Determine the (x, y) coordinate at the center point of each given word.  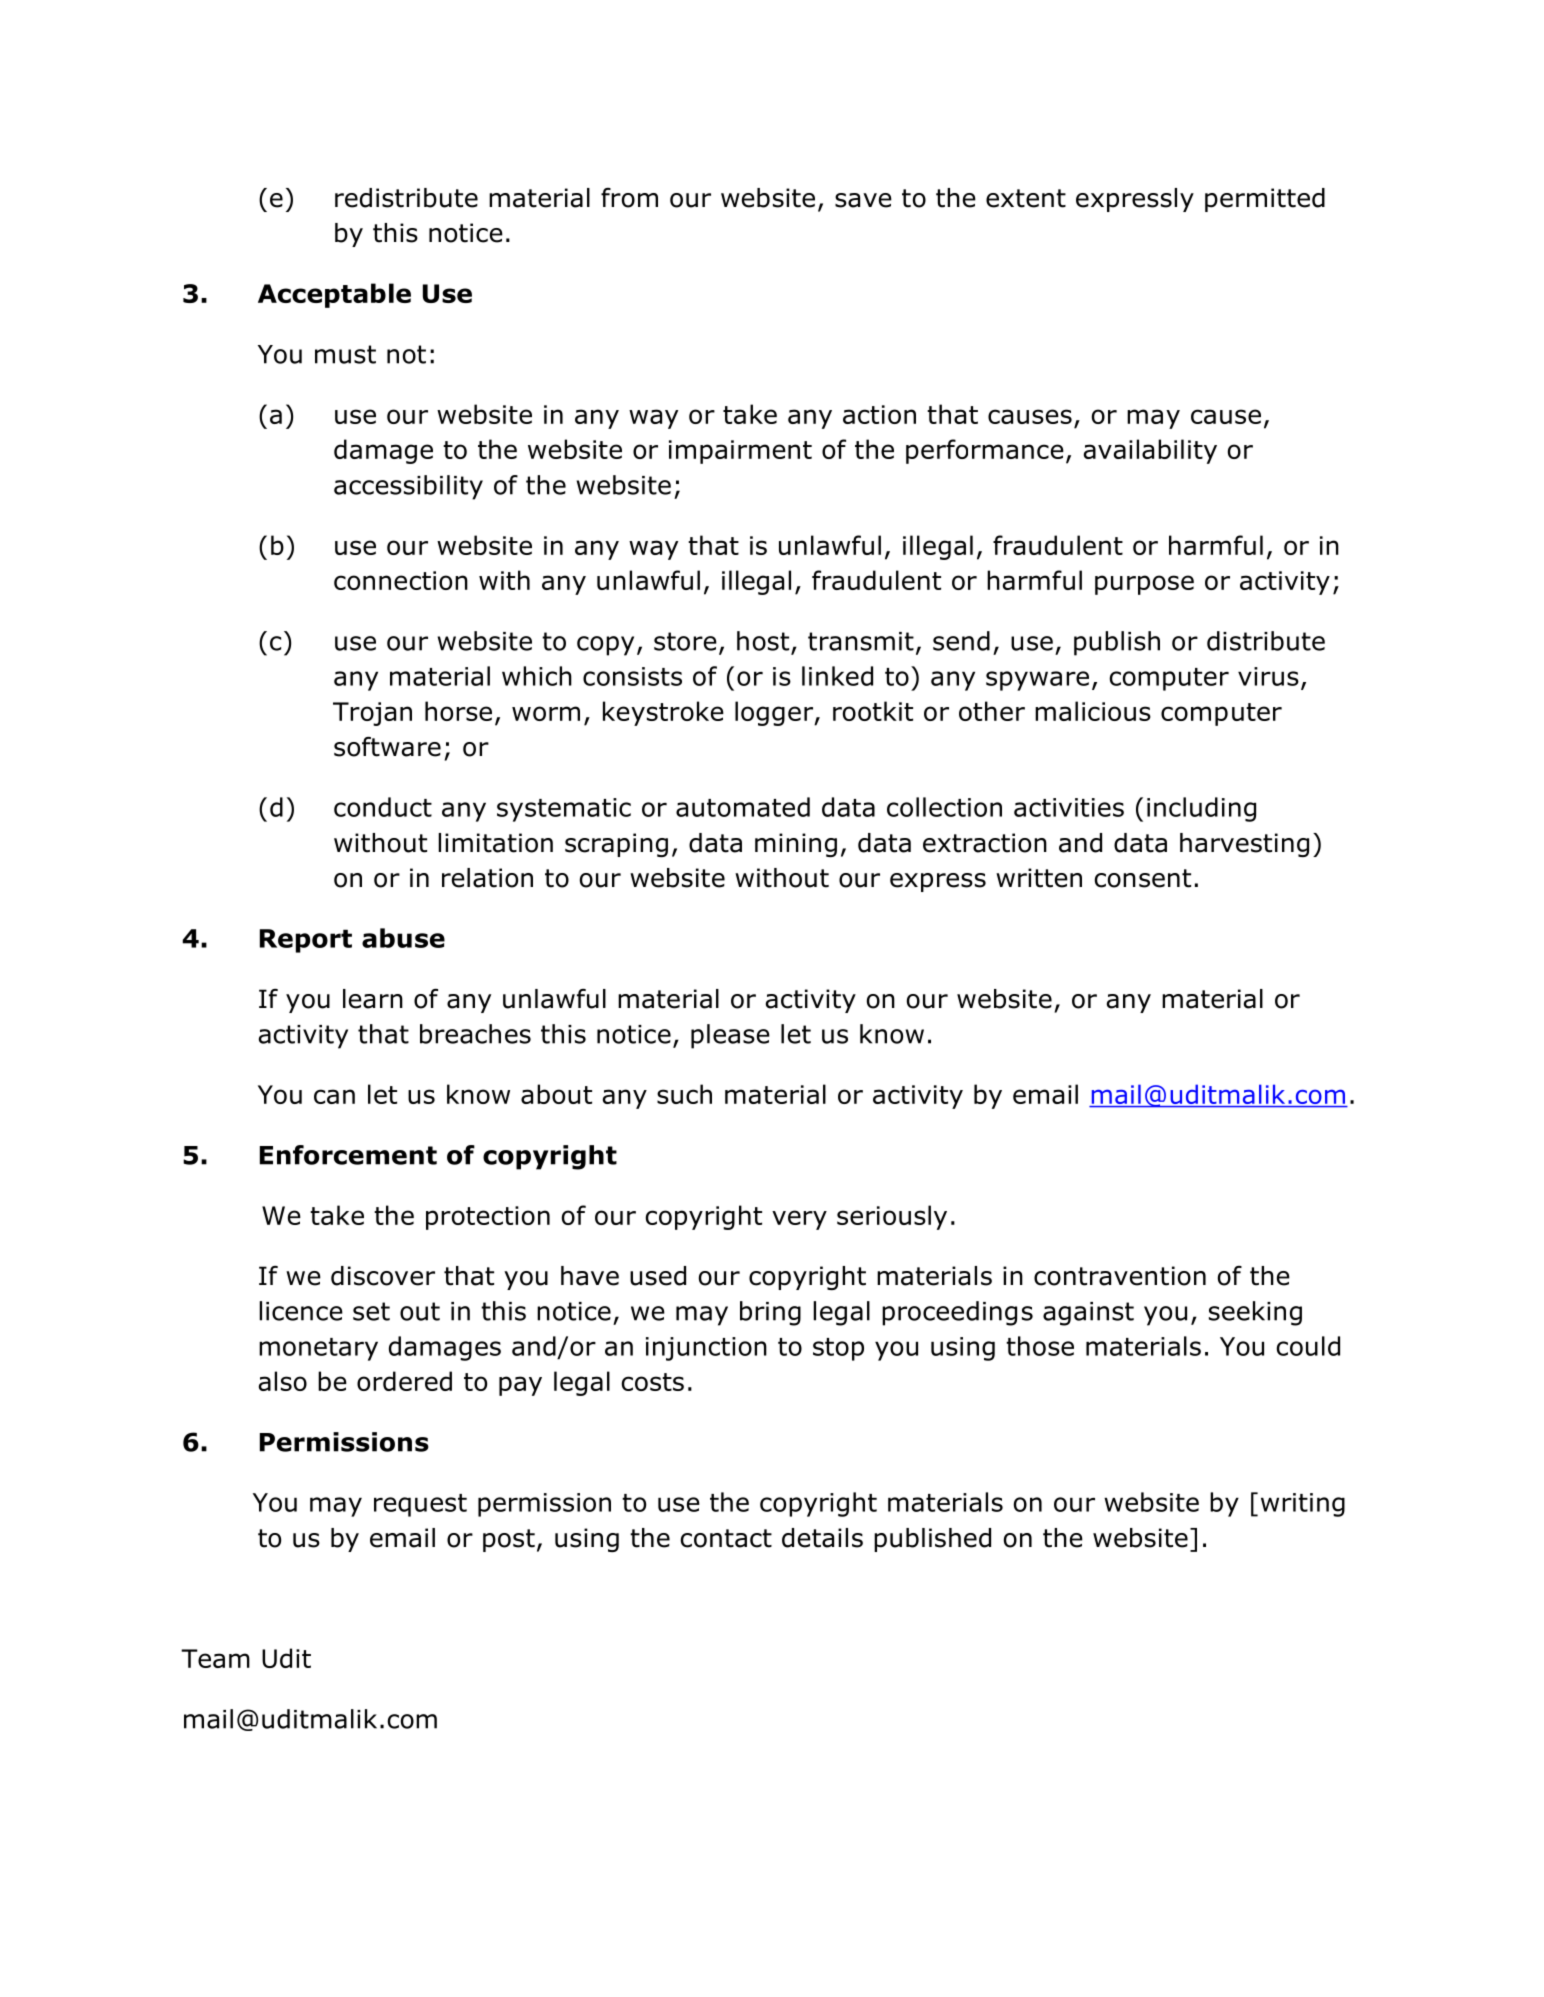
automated (743, 807)
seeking (1255, 1313)
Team (215, 1658)
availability (1150, 451)
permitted (1265, 200)
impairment (740, 452)
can (334, 1096)
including (1201, 809)
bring (770, 1313)
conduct (383, 807)
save (863, 200)
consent (1142, 878)
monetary (318, 1349)
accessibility (408, 487)
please (730, 1036)
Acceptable (334, 295)
